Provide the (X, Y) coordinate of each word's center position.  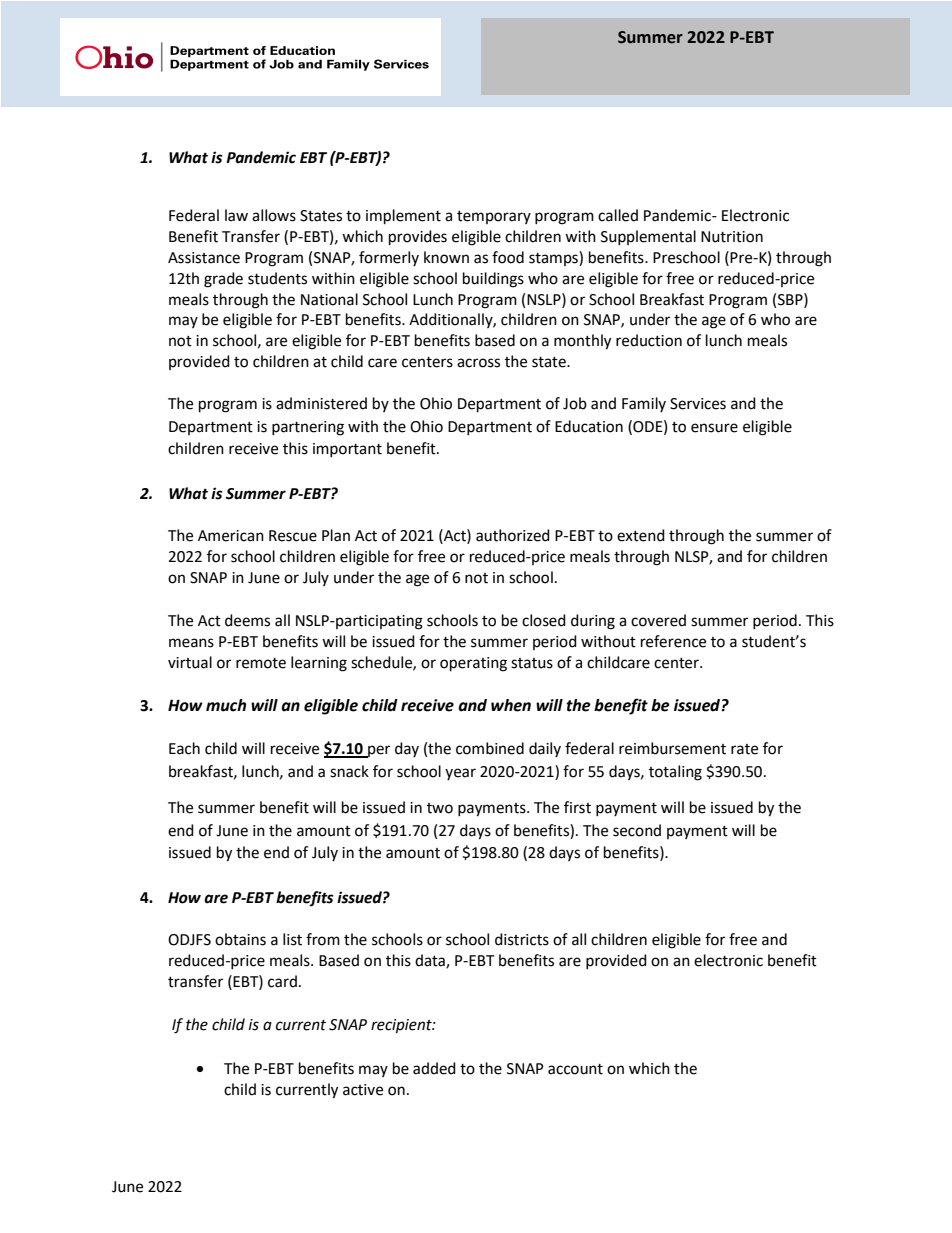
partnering (308, 428)
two (440, 808)
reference (673, 641)
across (478, 363)
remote (261, 663)
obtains (240, 939)
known (446, 257)
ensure (714, 428)
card (282, 981)
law (236, 215)
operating (473, 664)
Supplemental (648, 237)
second (637, 830)
